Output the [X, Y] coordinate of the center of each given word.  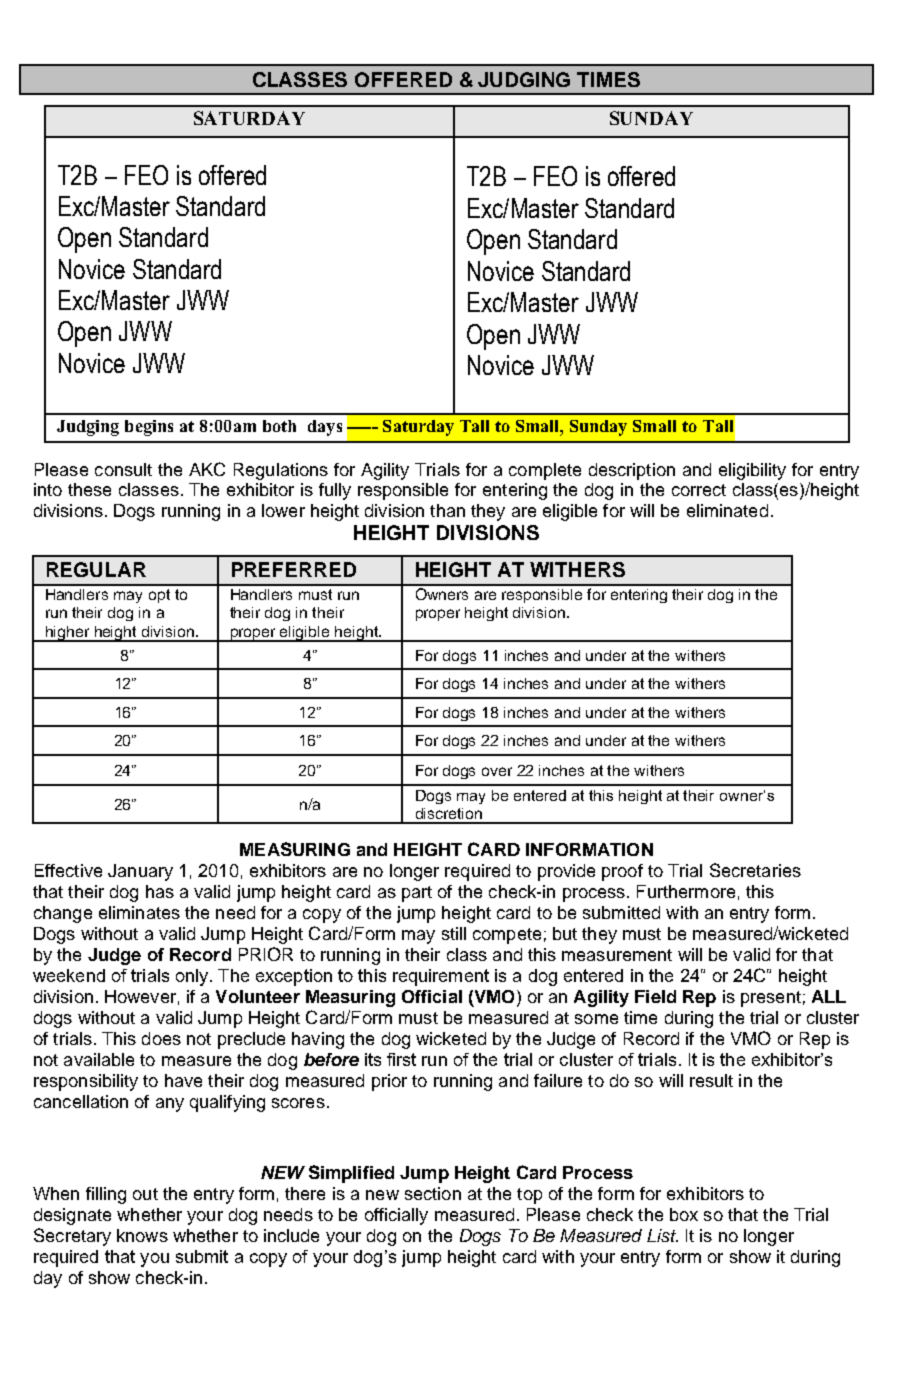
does [161, 1038]
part [417, 894]
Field [655, 996]
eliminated [727, 510]
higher [68, 634]
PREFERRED [294, 569]
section [433, 1193]
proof [622, 872]
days [325, 428]
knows [142, 1235]
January [140, 872]
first [401, 1059]
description [632, 471]
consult [123, 469]
